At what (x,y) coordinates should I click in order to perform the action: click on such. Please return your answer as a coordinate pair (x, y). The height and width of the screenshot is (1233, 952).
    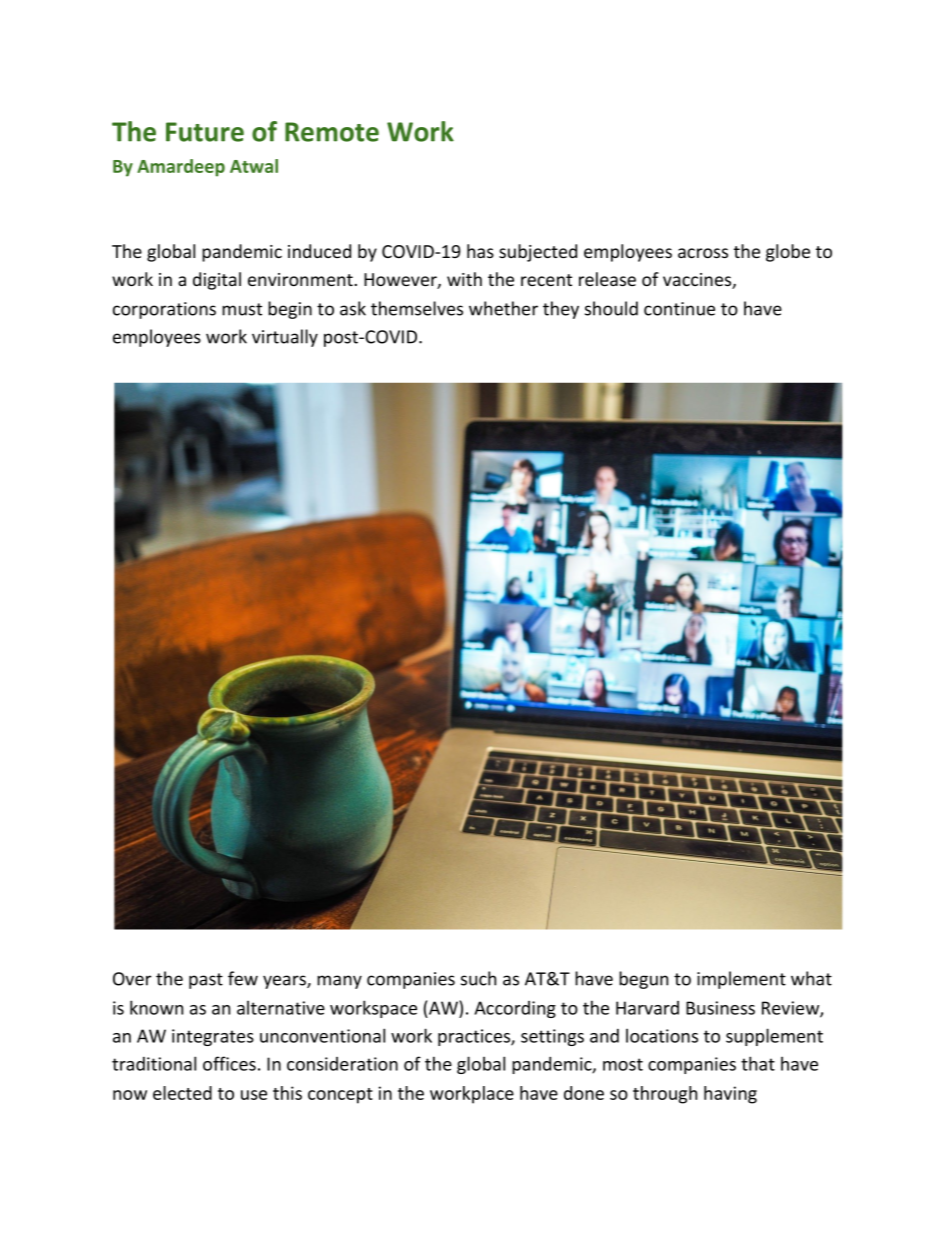
    Looking at the image, I should click on (478, 978).
